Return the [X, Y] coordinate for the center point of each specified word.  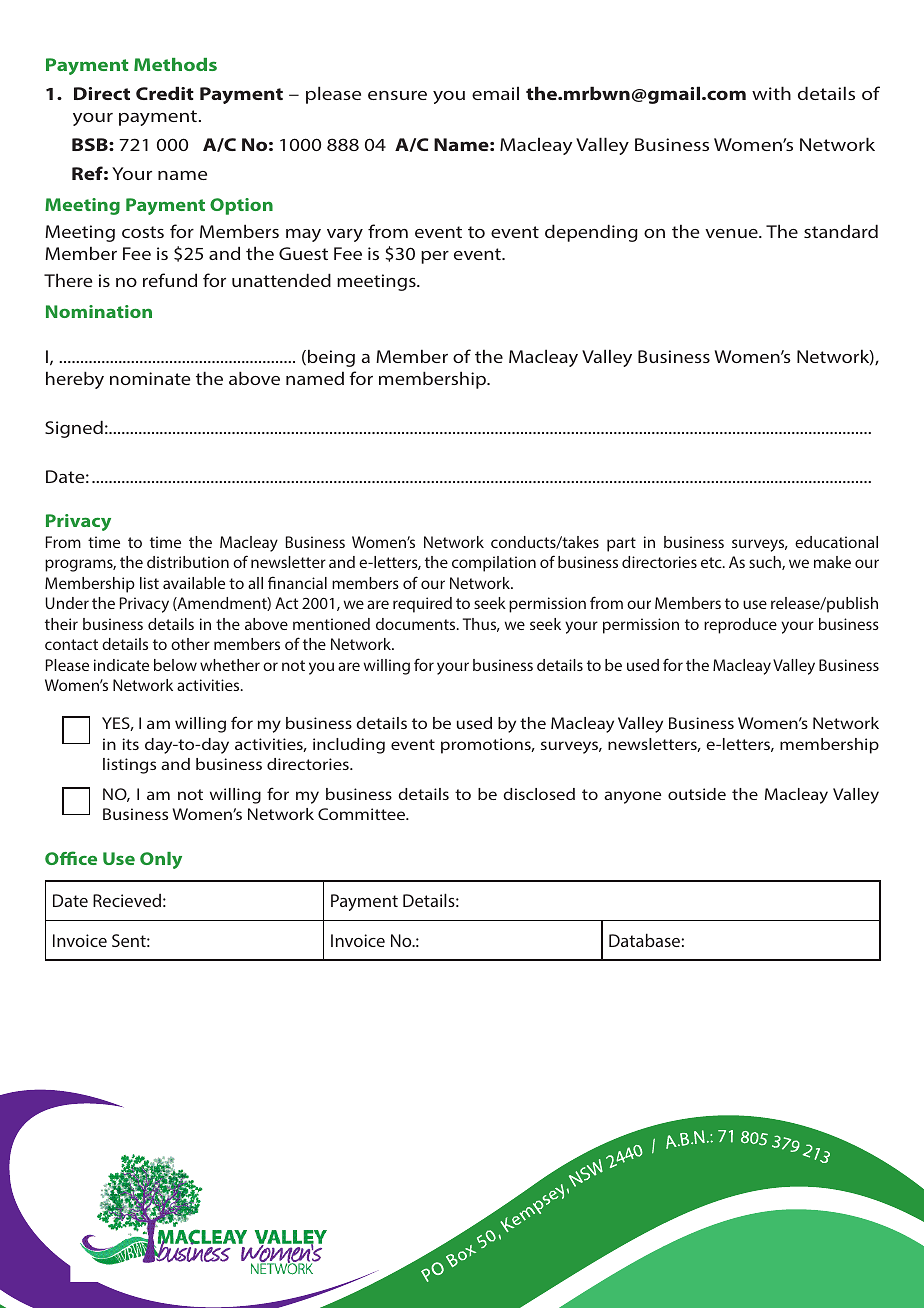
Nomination [99, 311]
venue [732, 233]
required [422, 605]
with [771, 93]
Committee [362, 814]
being [331, 358]
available [194, 583]
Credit [165, 93]
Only [161, 860]
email [495, 93]
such [766, 563]
